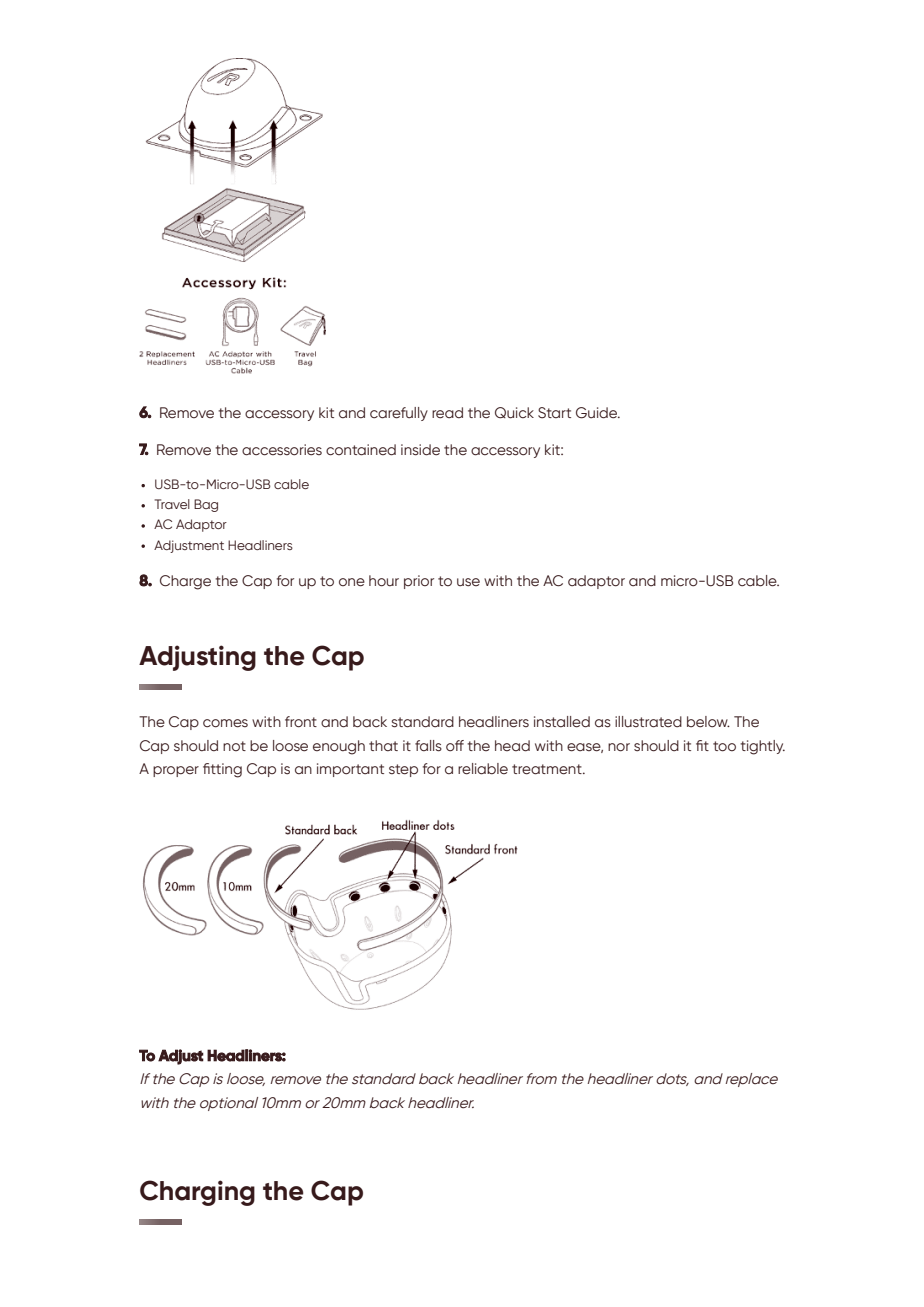 The width and height of the screenshot is (924, 1307). I want to click on treatment, so click(548, 769).
